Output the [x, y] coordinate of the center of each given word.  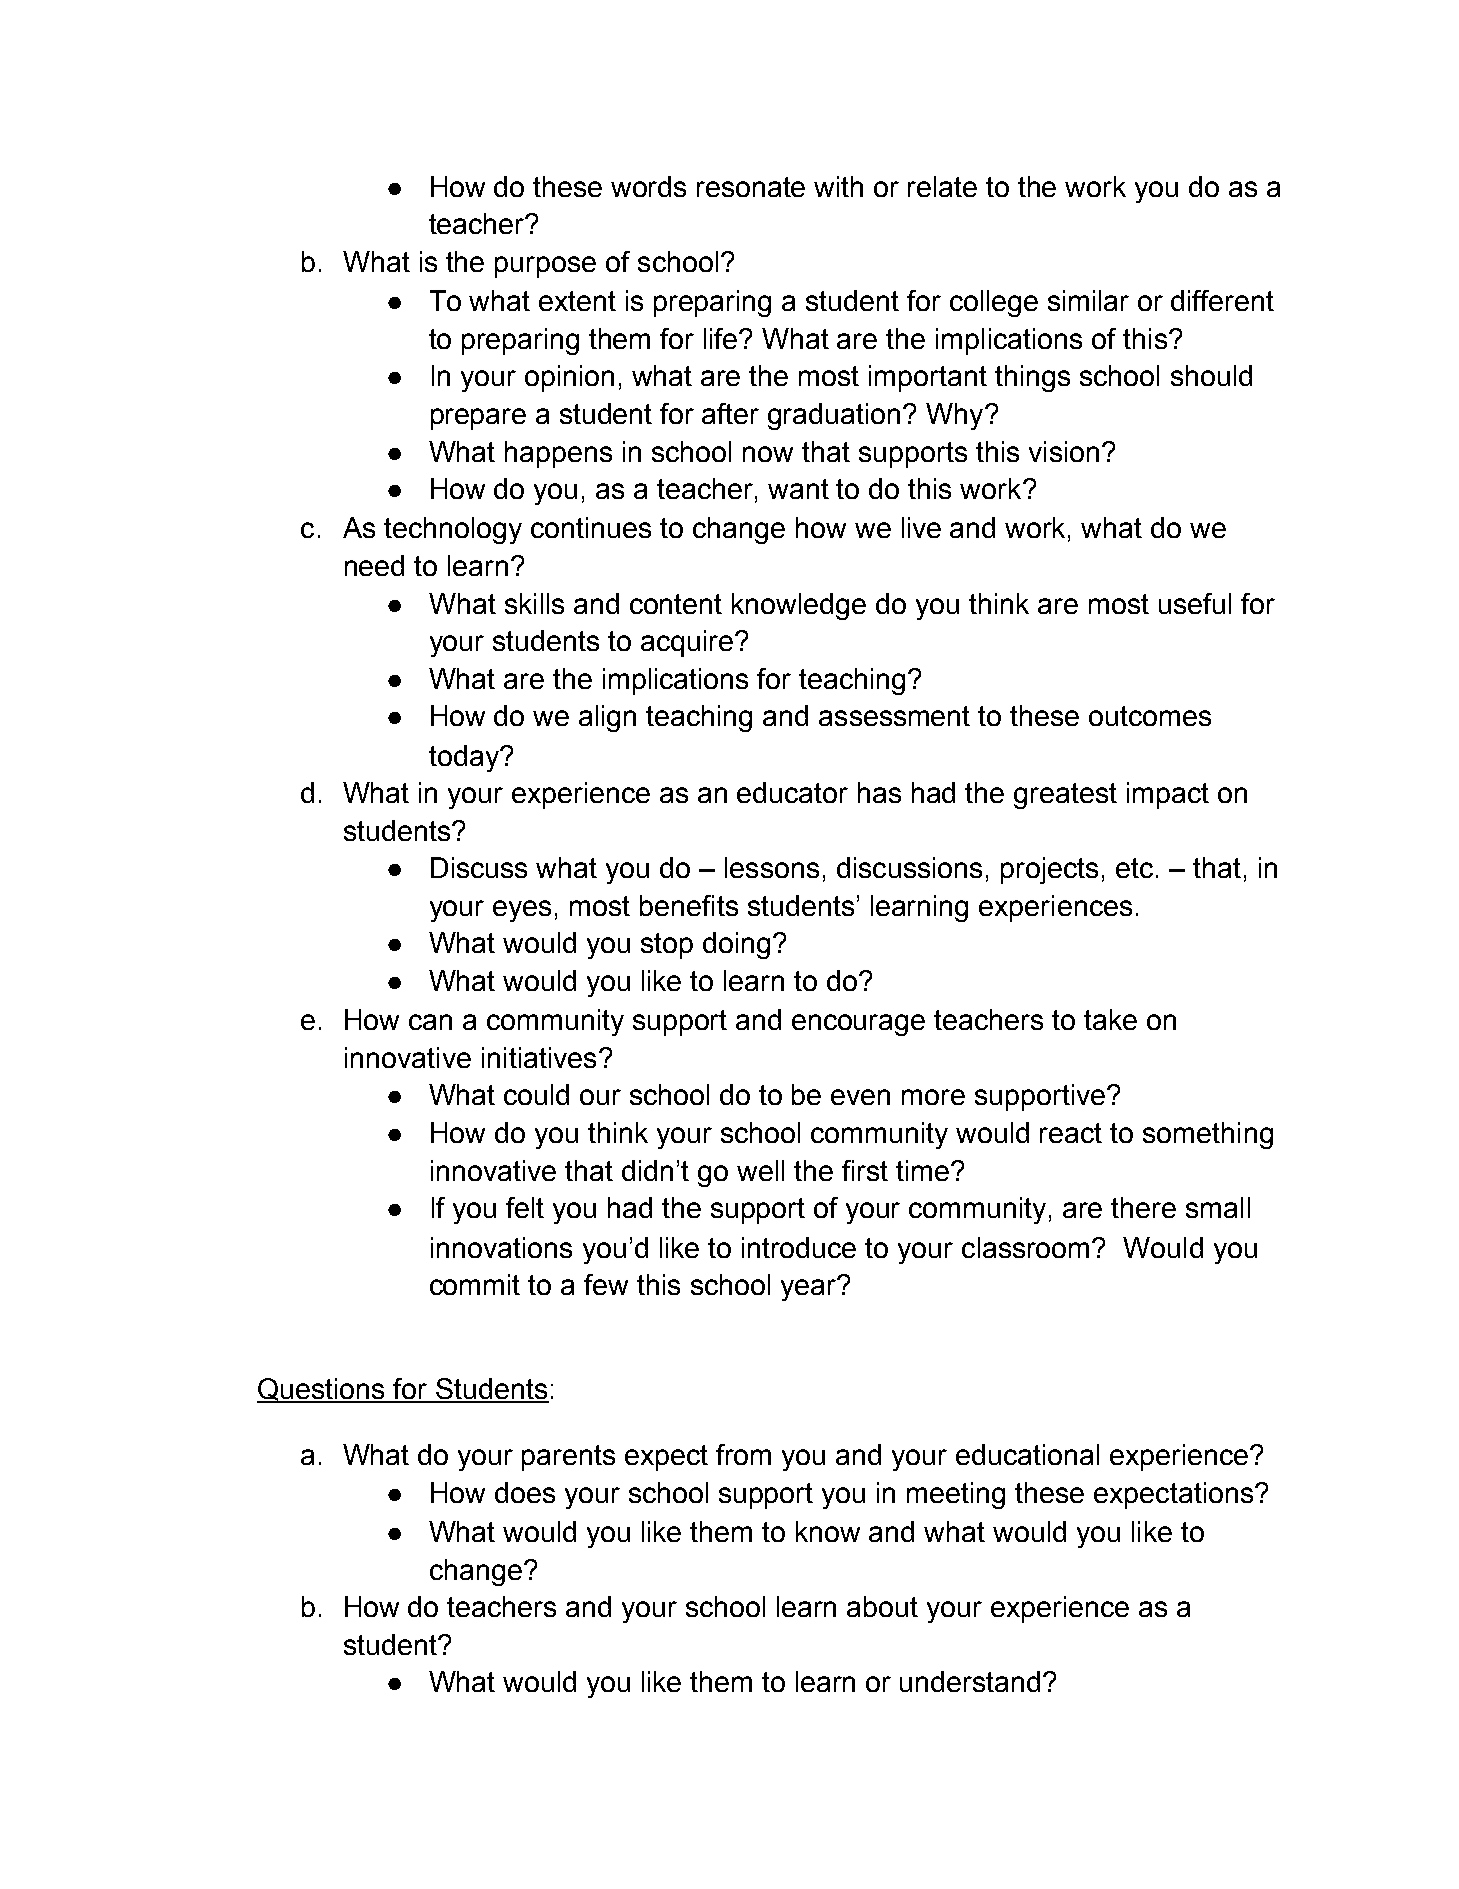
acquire [688, 643]
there [1143, 1207]
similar [1088, 300]
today [465, 758]
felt [525, 1207]
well [760, 1170]
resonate [751, 187]
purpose [545, 267]
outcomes [1150, 716]
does [525, 1492]
